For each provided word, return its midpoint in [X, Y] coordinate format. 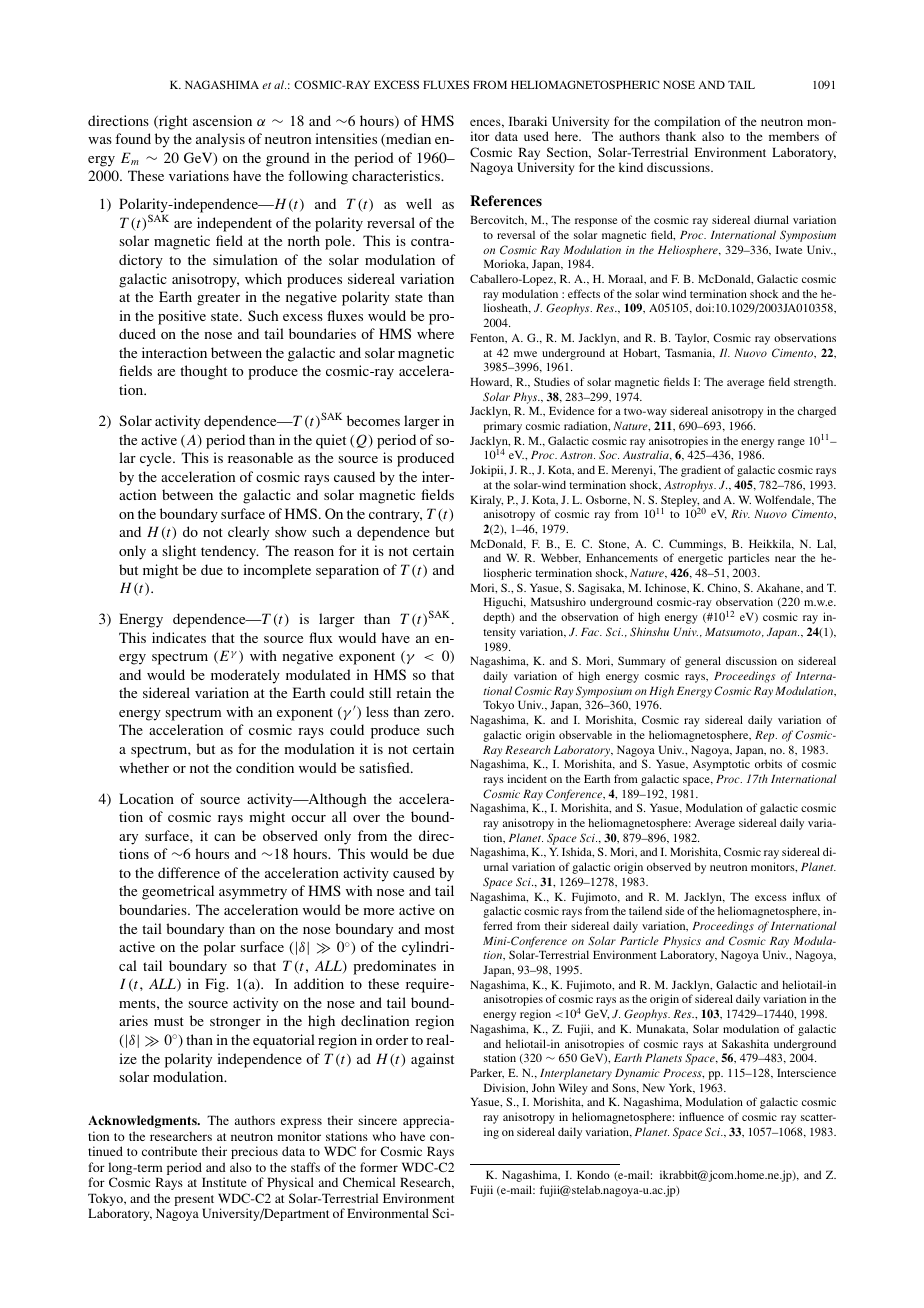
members [794, 136]
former [379, 1167]
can [224, 837]
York [682, 1088]
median [407, 139]
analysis [220, 140]
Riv [740, 514]
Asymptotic [721, 765]
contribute [169, 1151]
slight [179, 552]
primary [502, 427]
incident [527, 778]
